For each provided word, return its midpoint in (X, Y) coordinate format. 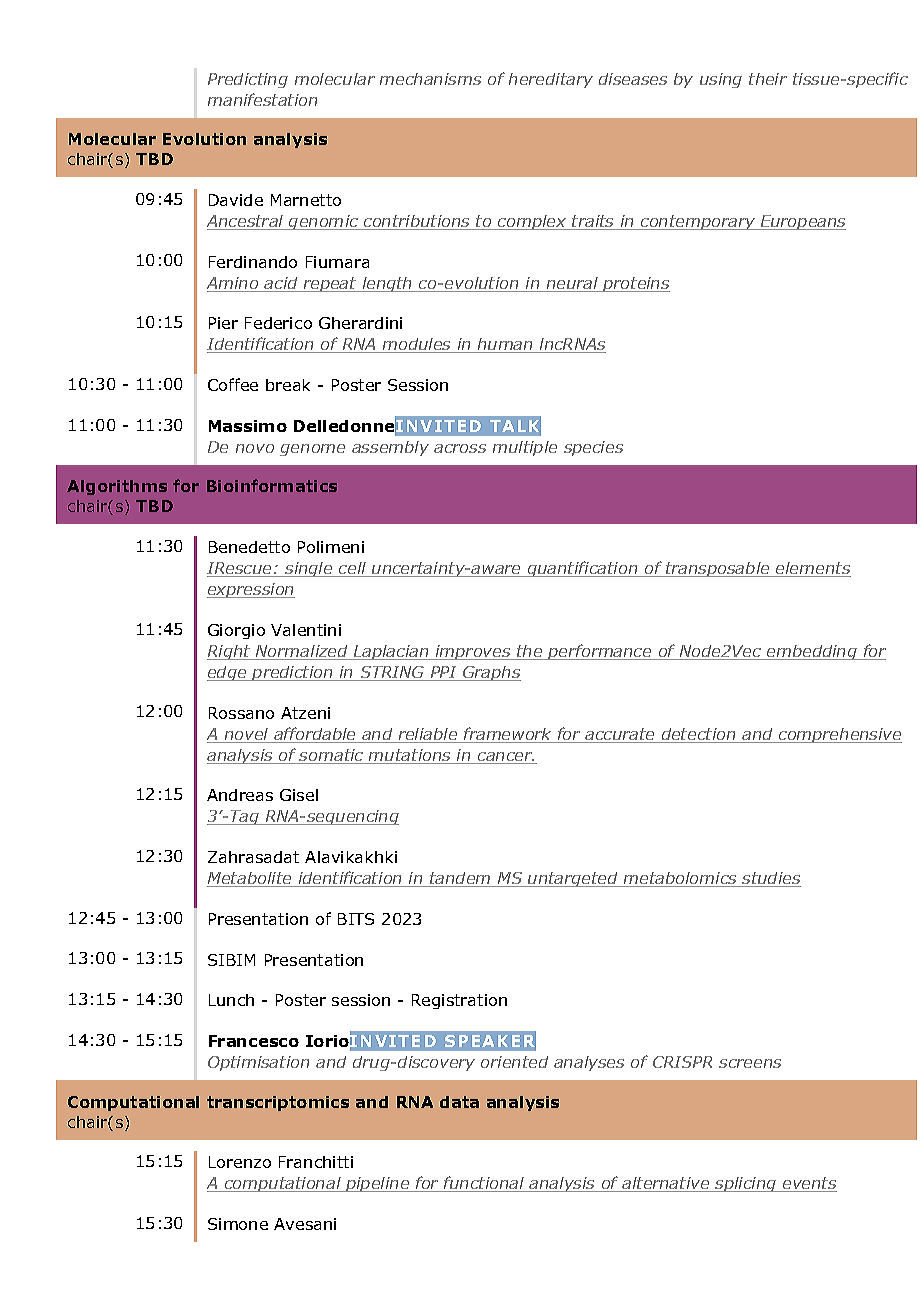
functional (484, 1184)
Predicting (248, 80)
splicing (746, 1184)
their (768, 79)
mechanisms (430, 79)
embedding (812, 652)
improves (473, 652)
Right (230, 652)
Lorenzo (240, 1162)
